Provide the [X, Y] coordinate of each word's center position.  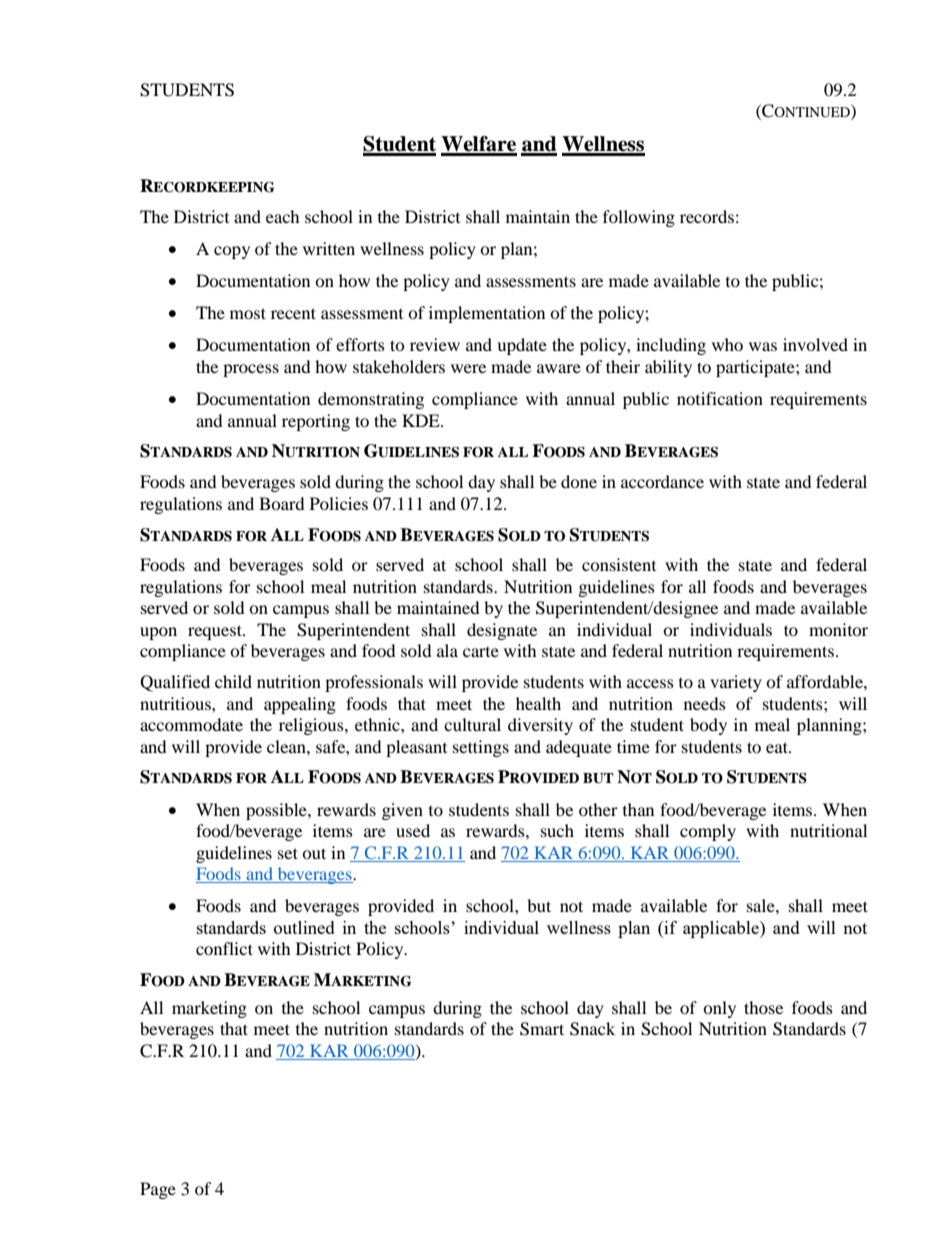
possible [277, 811]
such [557, 830]
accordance [662, 481]
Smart [542, 1029]
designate [502, 631]
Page [158, 1190]
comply [708, 832]
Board [282, 503]
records [707, 216]
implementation [487, 314]
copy [232, 252]
